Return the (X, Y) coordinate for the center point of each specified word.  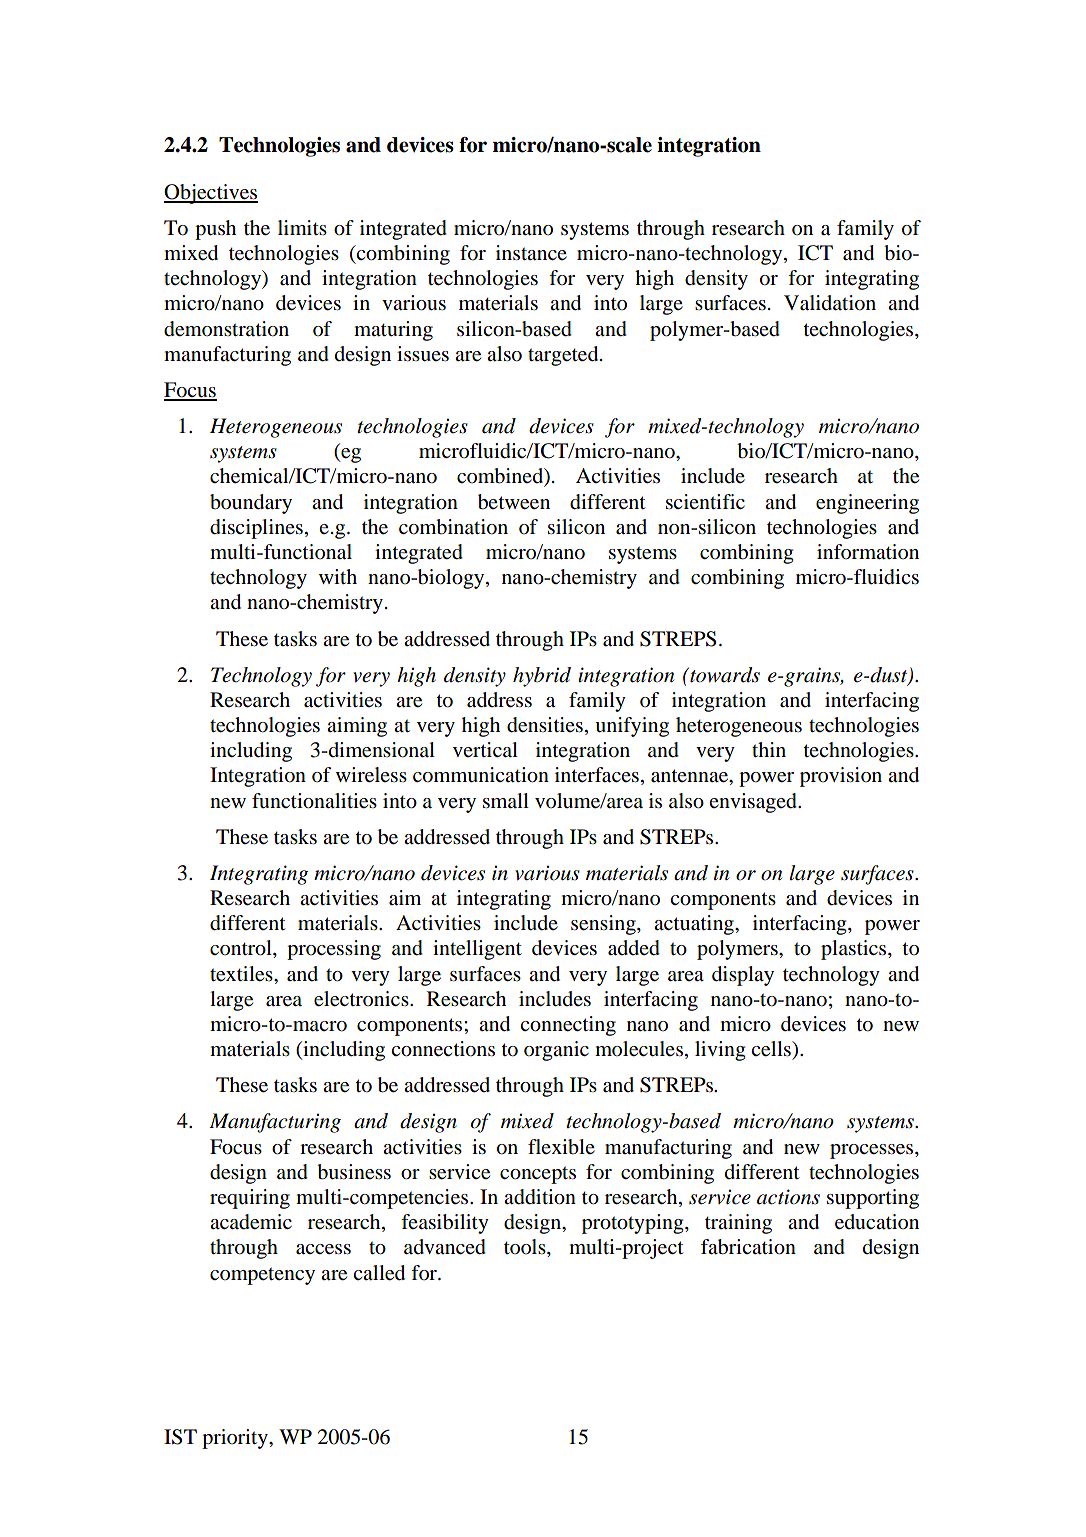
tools (526, 1248)
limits (302, 227)
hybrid (542, 677)
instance (531, 252)
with (338, 576)
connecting (568, 1026)
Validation (830, 303)
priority (236, 1439)
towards (724, 675)
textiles (242, 974)
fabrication (748, 1247)
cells (772, 1049)
